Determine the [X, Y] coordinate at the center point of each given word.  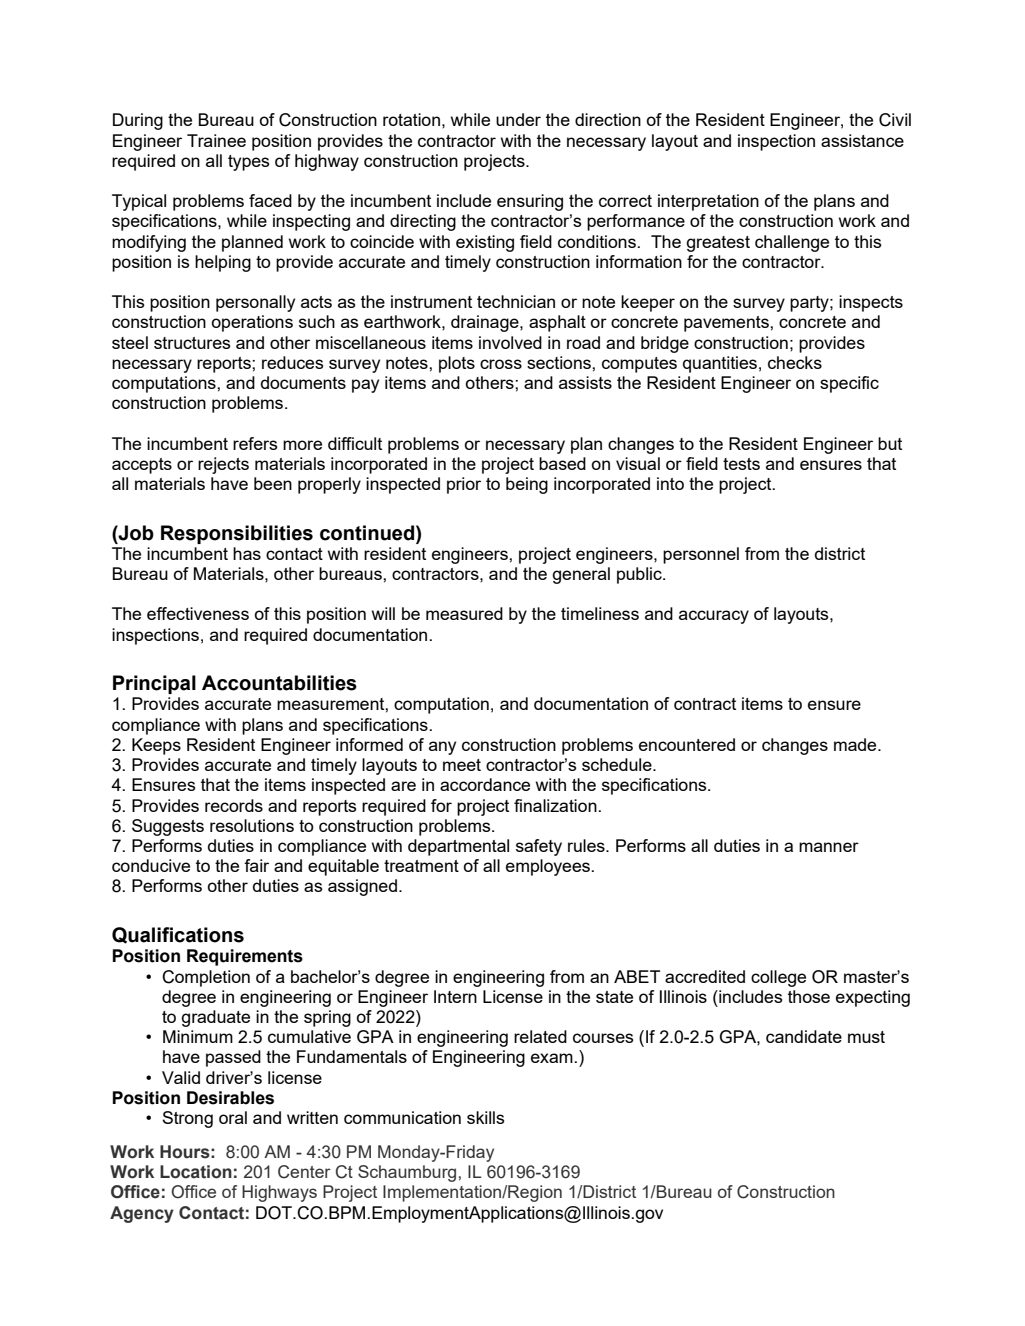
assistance [862, 140]
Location [196, 1172]
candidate [804, 1036]
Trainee [216, 140]
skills [485, 1117]
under [518, 119]
